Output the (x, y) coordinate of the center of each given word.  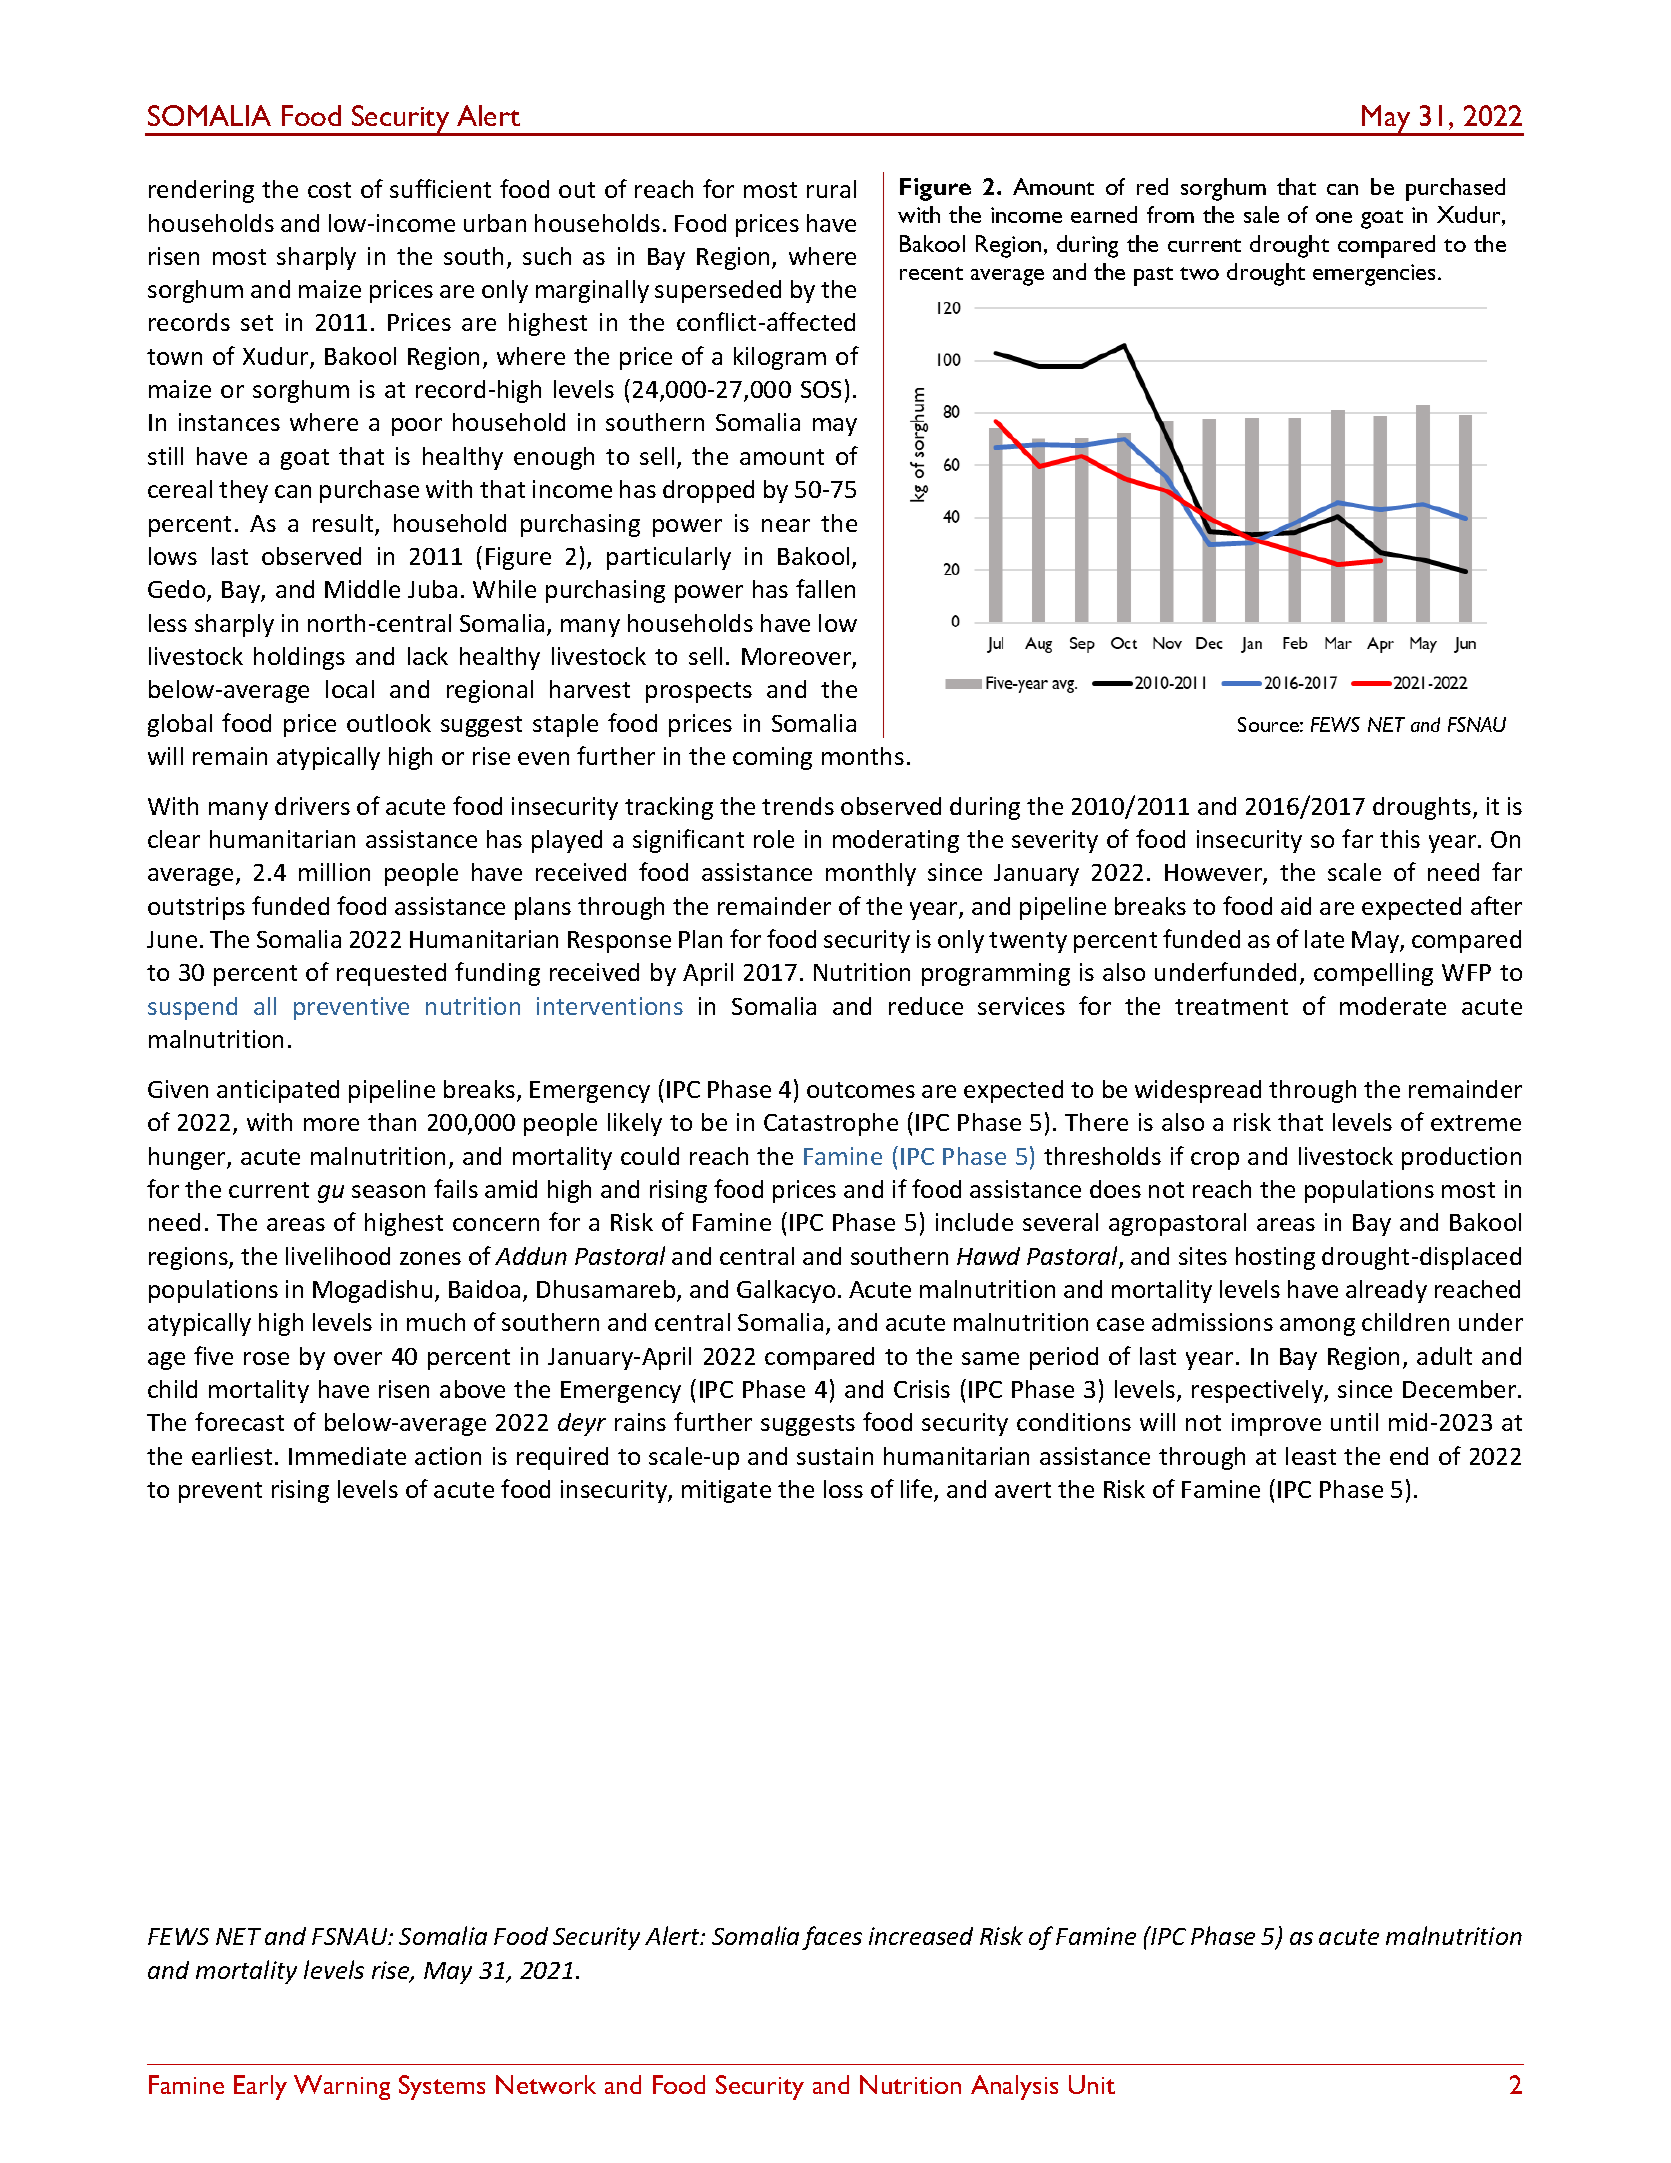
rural (831, 189)
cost (329, 190)
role (774, 839)
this (1400, 839)
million (334, 872)
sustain (835, 1456)
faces (832, 1938)
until (1354, 1422)
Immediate (347, 1456)
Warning (342, 2087)
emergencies (1376, 275)
